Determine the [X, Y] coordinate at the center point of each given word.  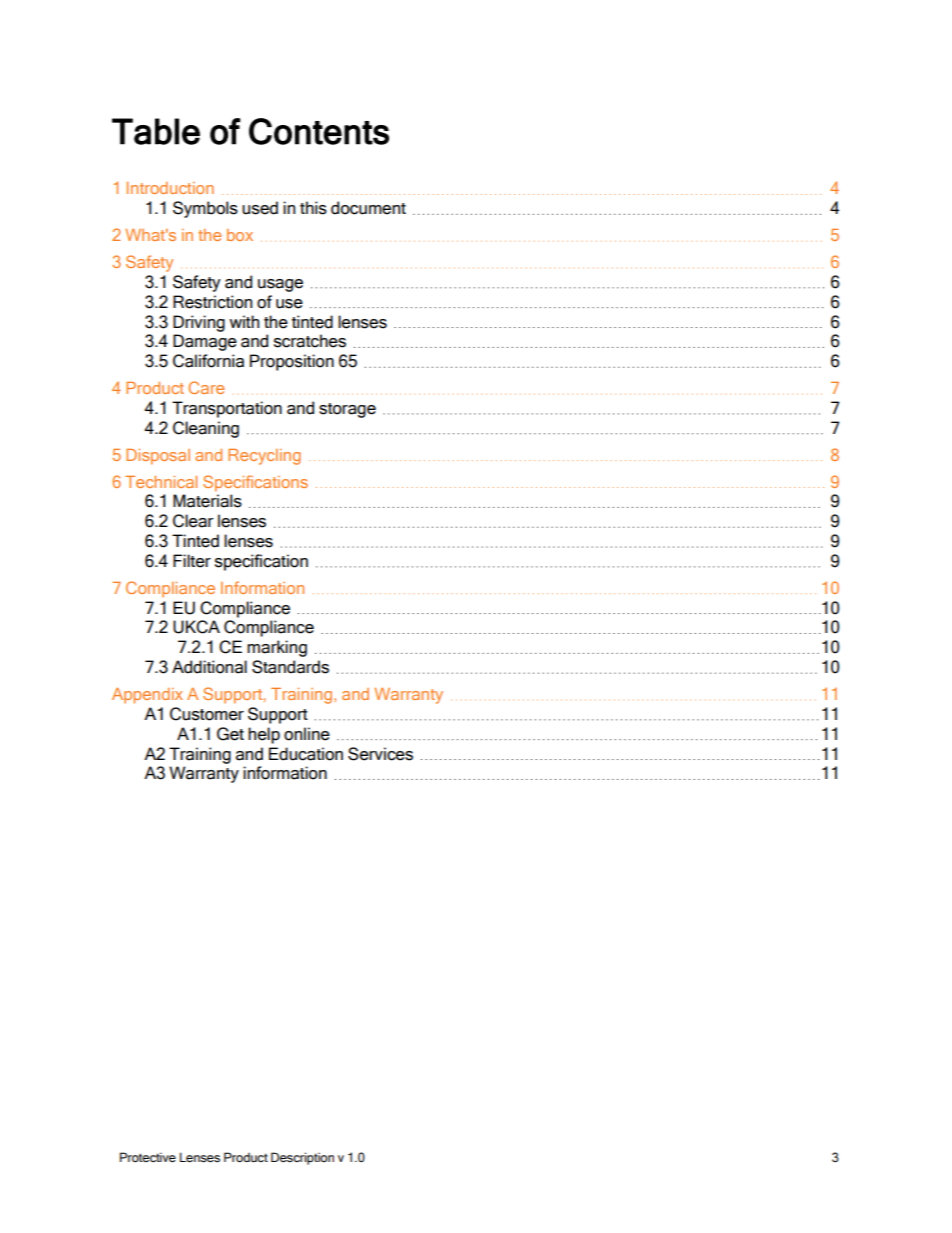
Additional [209, 667]
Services [380, 754]
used [260, 208]
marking [277, 648]
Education [306, 754]
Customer [207, 714]
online [307, 734]
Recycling [264, 457]
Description [302, 1158]
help [264, 735]
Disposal [158, 457]
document [368, 208]
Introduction [170, 188]
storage [347, 410]
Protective [148, 1157]
